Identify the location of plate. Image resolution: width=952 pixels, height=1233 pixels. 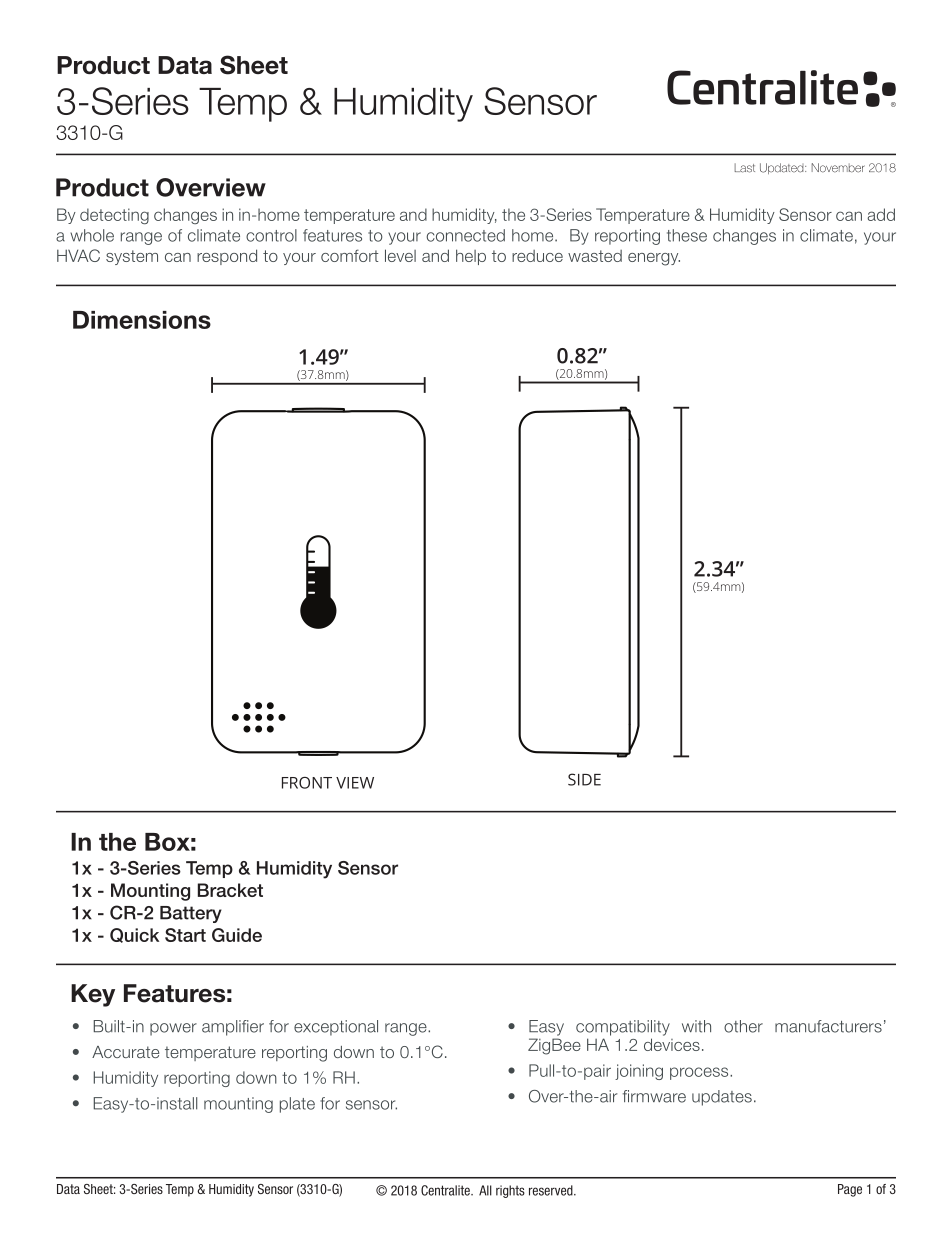
(297, 1105).
